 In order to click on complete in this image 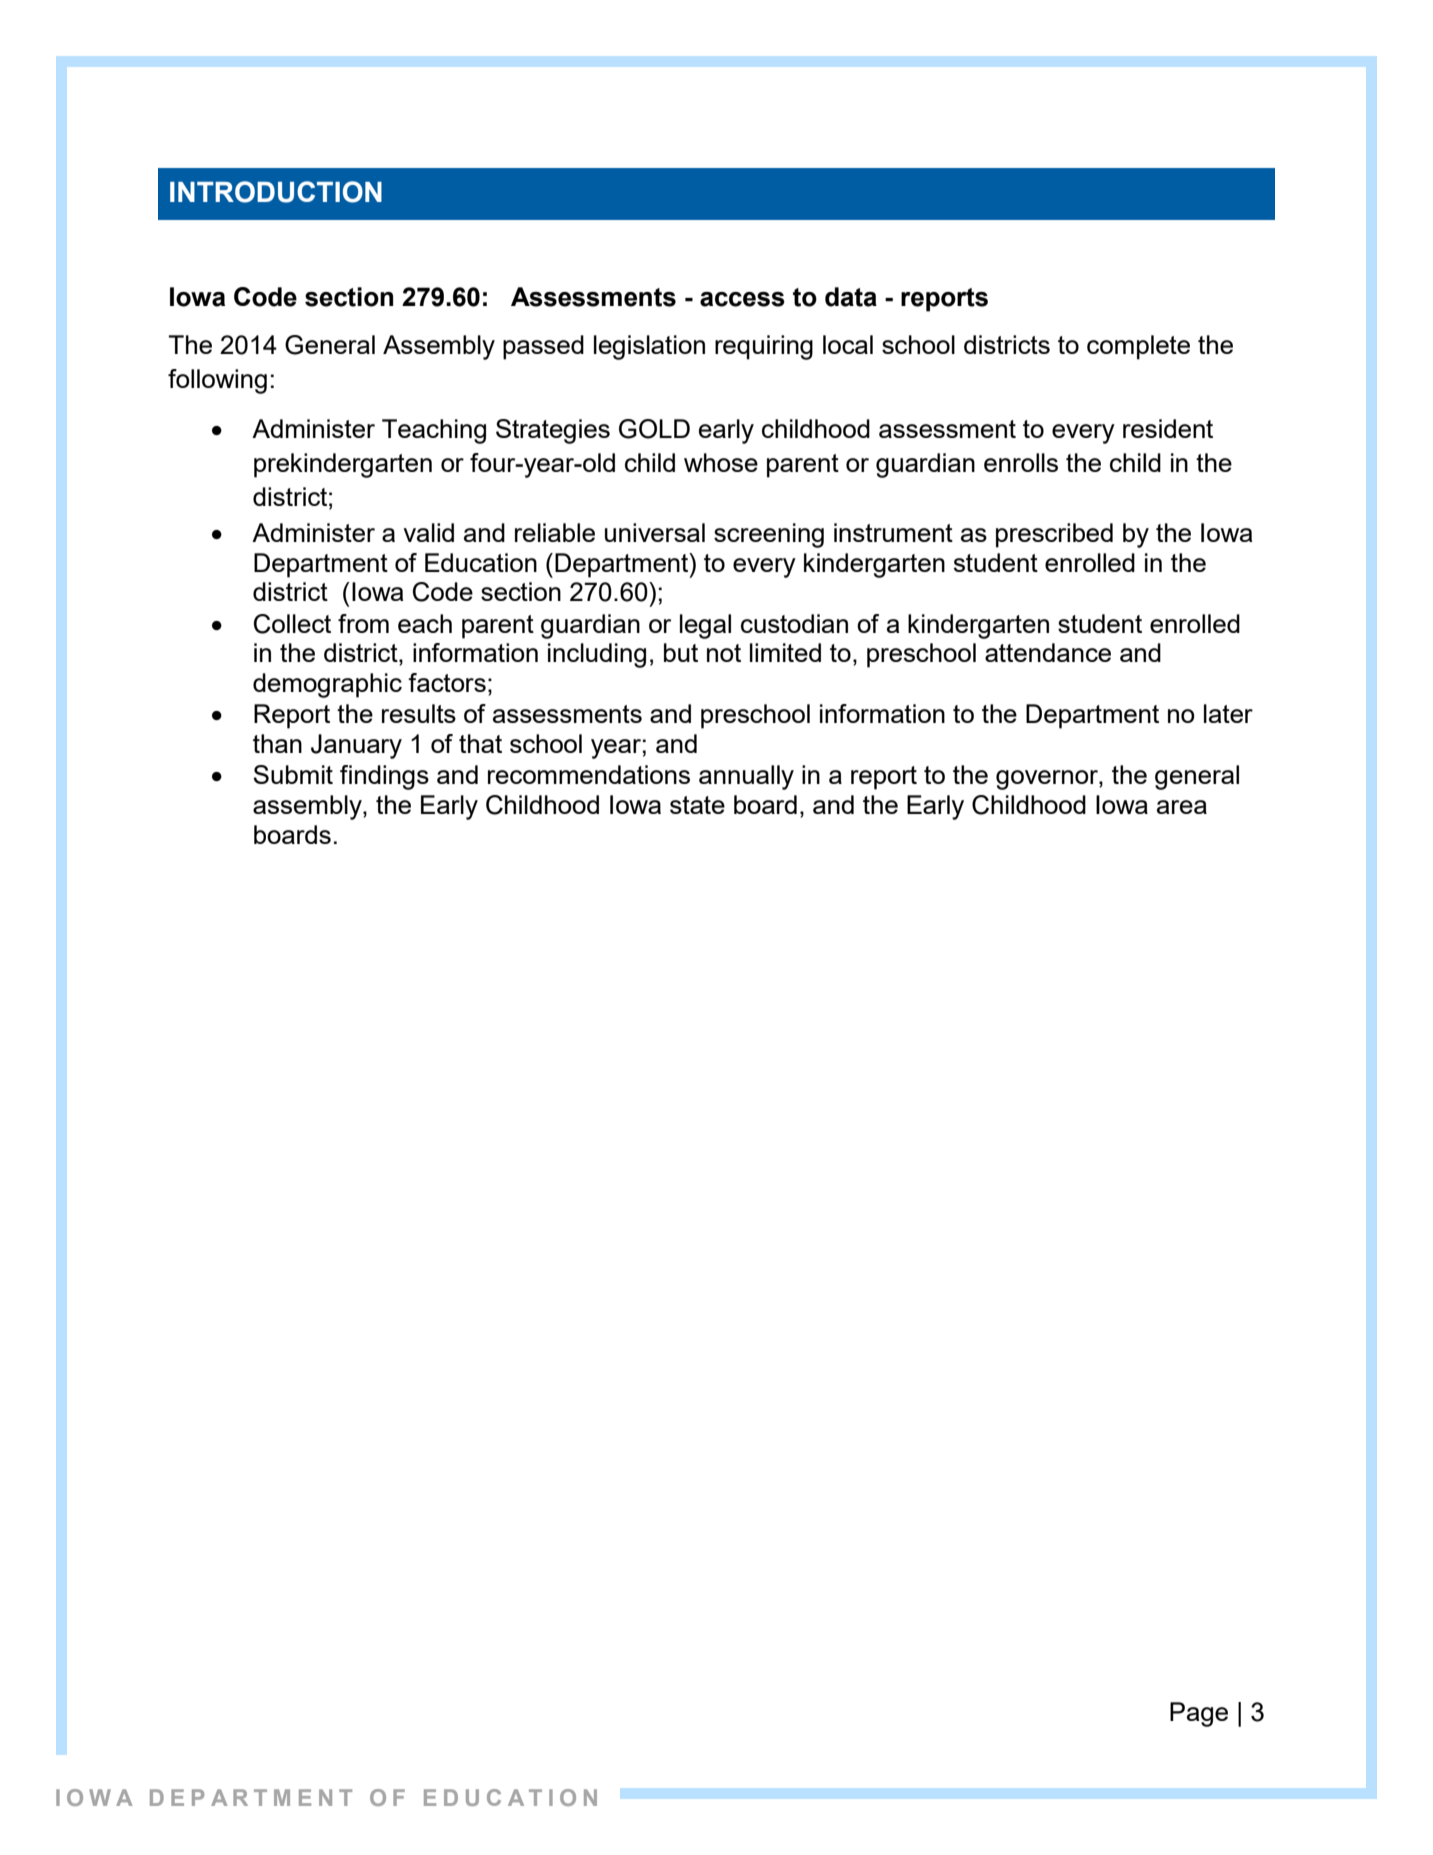, I will do `click(1138, 347)`.
